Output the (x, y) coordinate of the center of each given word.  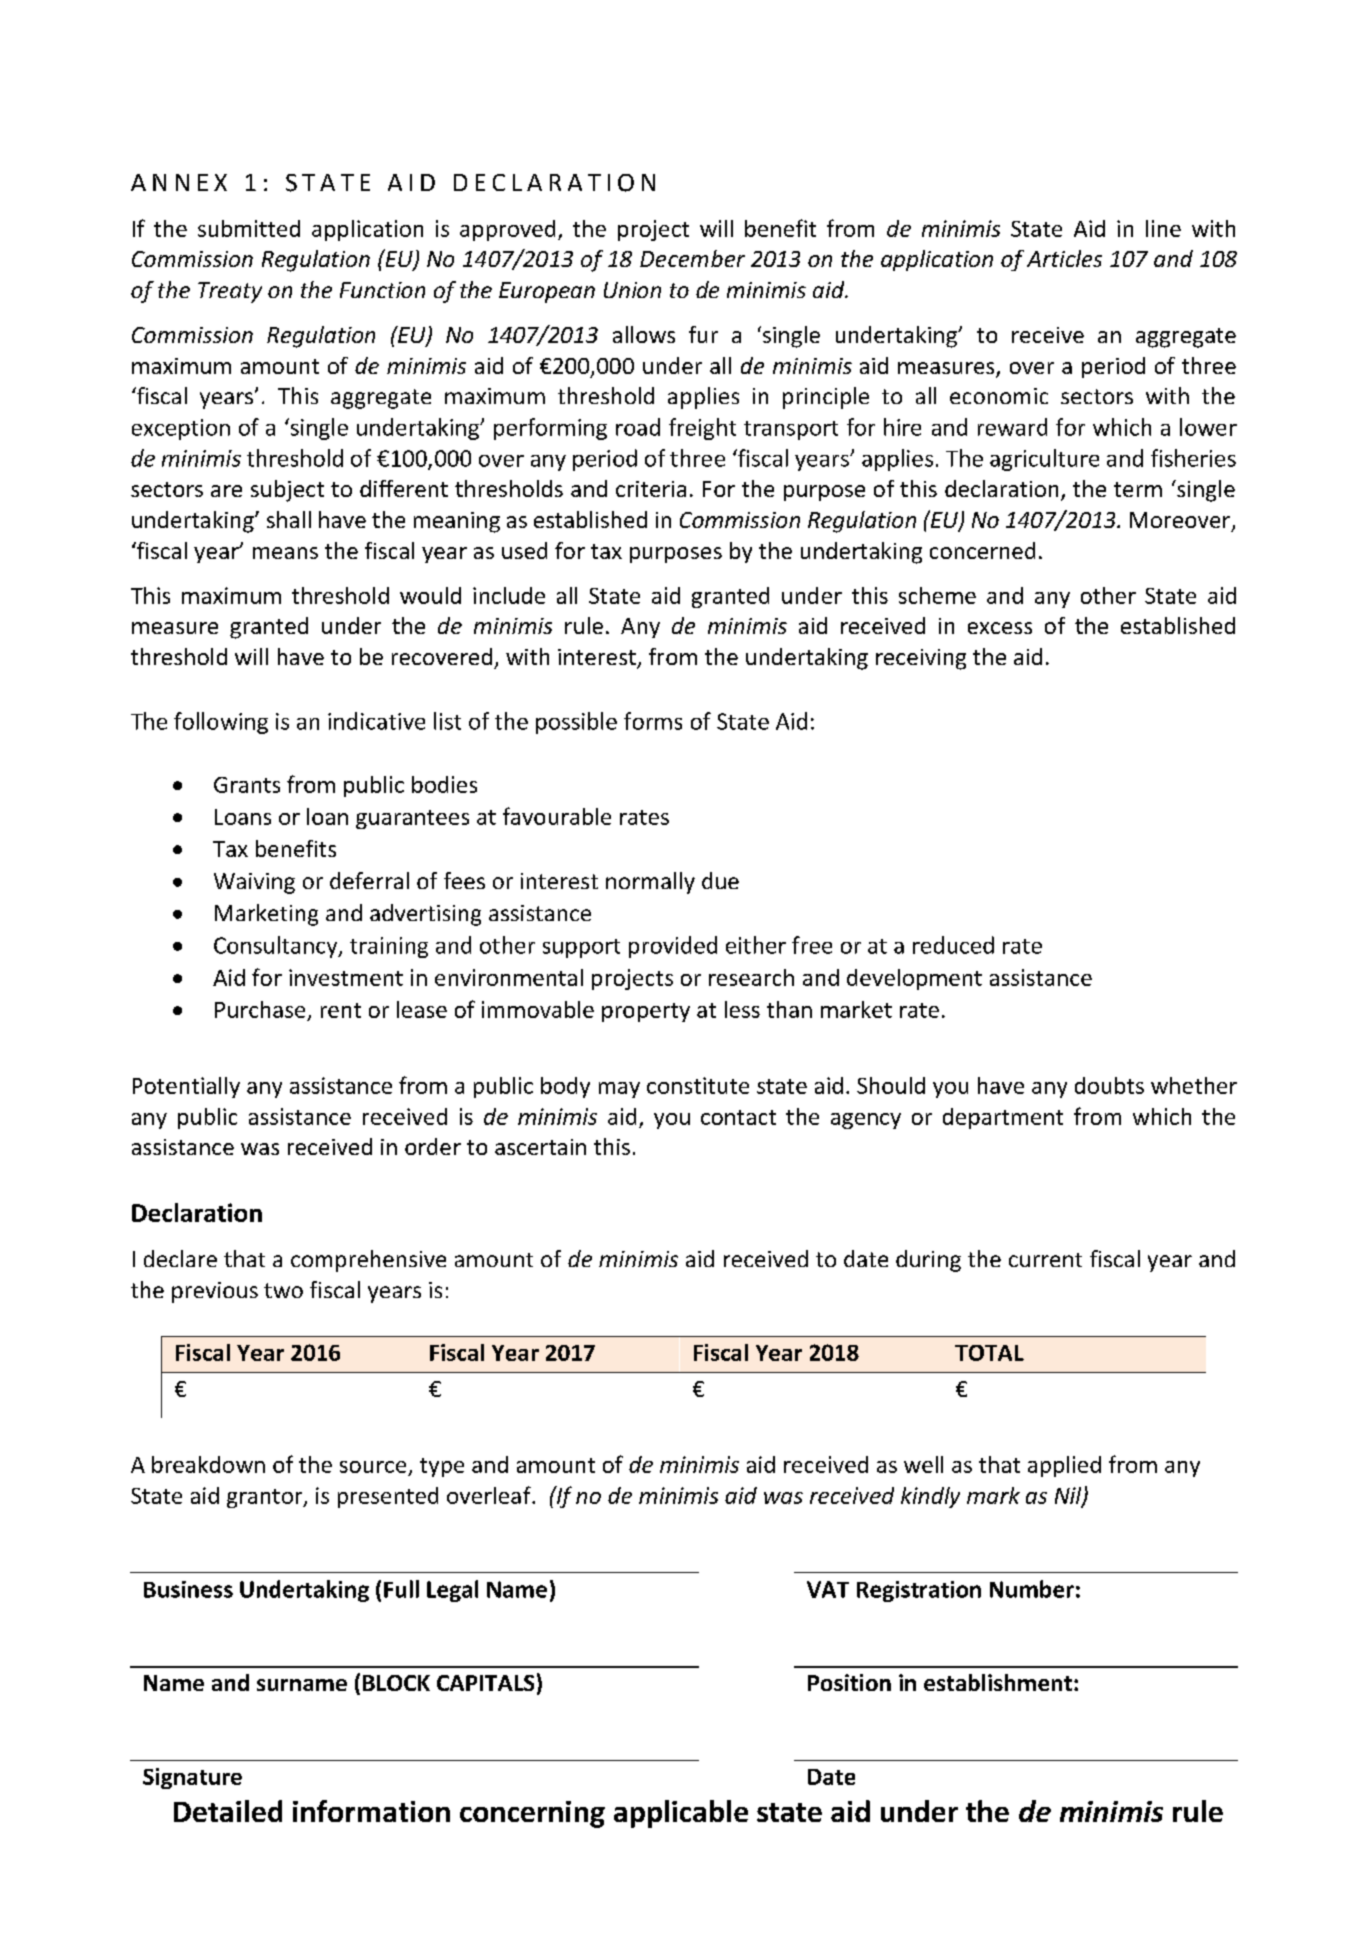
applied (1064, 1466)
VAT (828, 1589)
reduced (953, 945)
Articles (1064, 258)
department (1003, 1118)
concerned (982, 550)
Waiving (254, 883)
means (285, 553)
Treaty (230, 292)
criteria (651, 489)
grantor (266, 1498)
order (433, 1146)
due (720, 880)
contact (738, 1117)
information (371, 1811)
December (692, 258)
